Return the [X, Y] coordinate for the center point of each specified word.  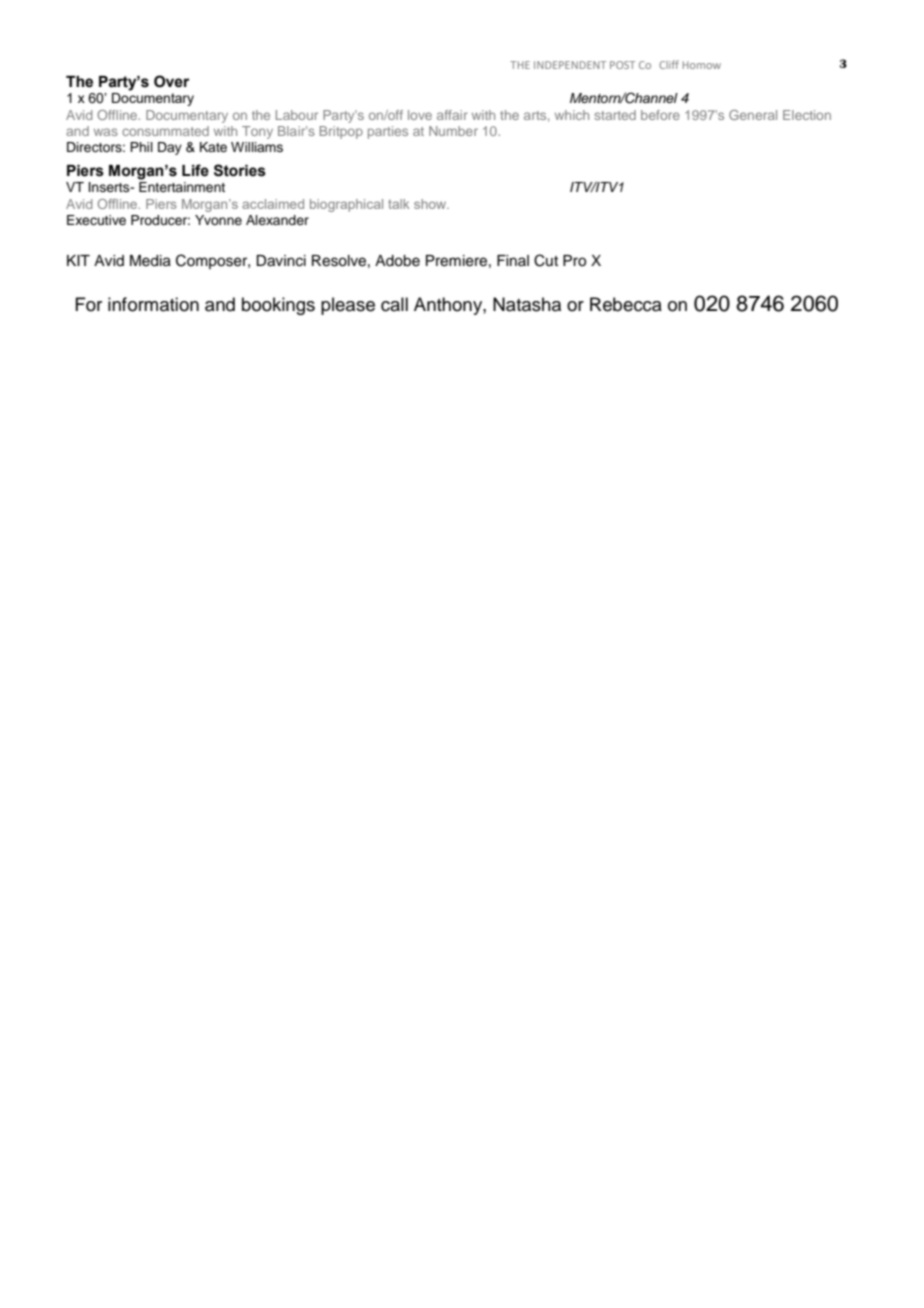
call [394, 304]
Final [513, 260]
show [431, 204]
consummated [165, 131]
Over [171, 81]
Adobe [397, 261]
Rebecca [626, 304]
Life [195, 170]
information [153, 304]
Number [453, 131]
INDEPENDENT [570, 65]
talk [398, 204]
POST [622, 65]
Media [150, 261]
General [753, 115]
